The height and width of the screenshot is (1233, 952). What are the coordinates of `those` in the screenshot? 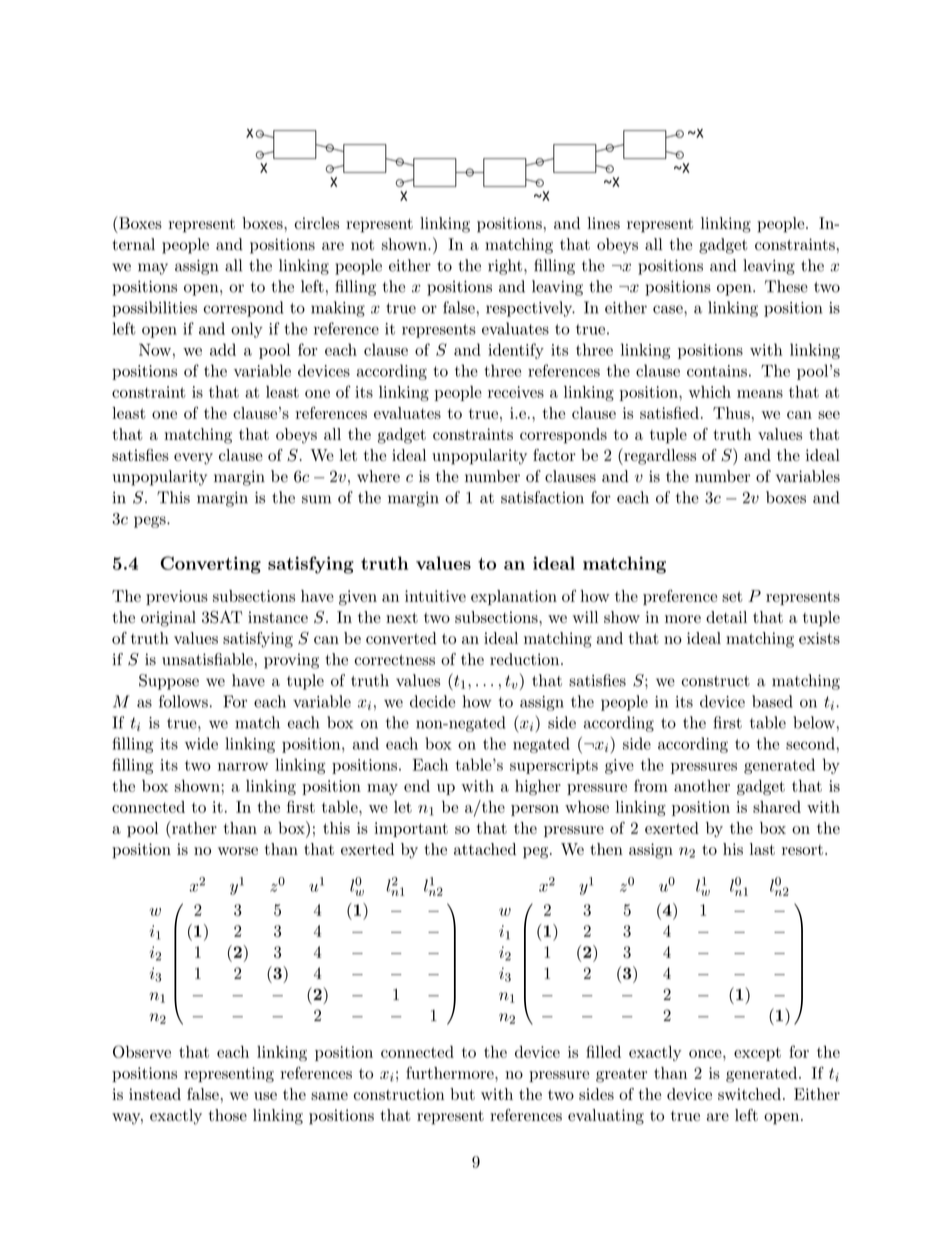 It's located at (228, 1115).
